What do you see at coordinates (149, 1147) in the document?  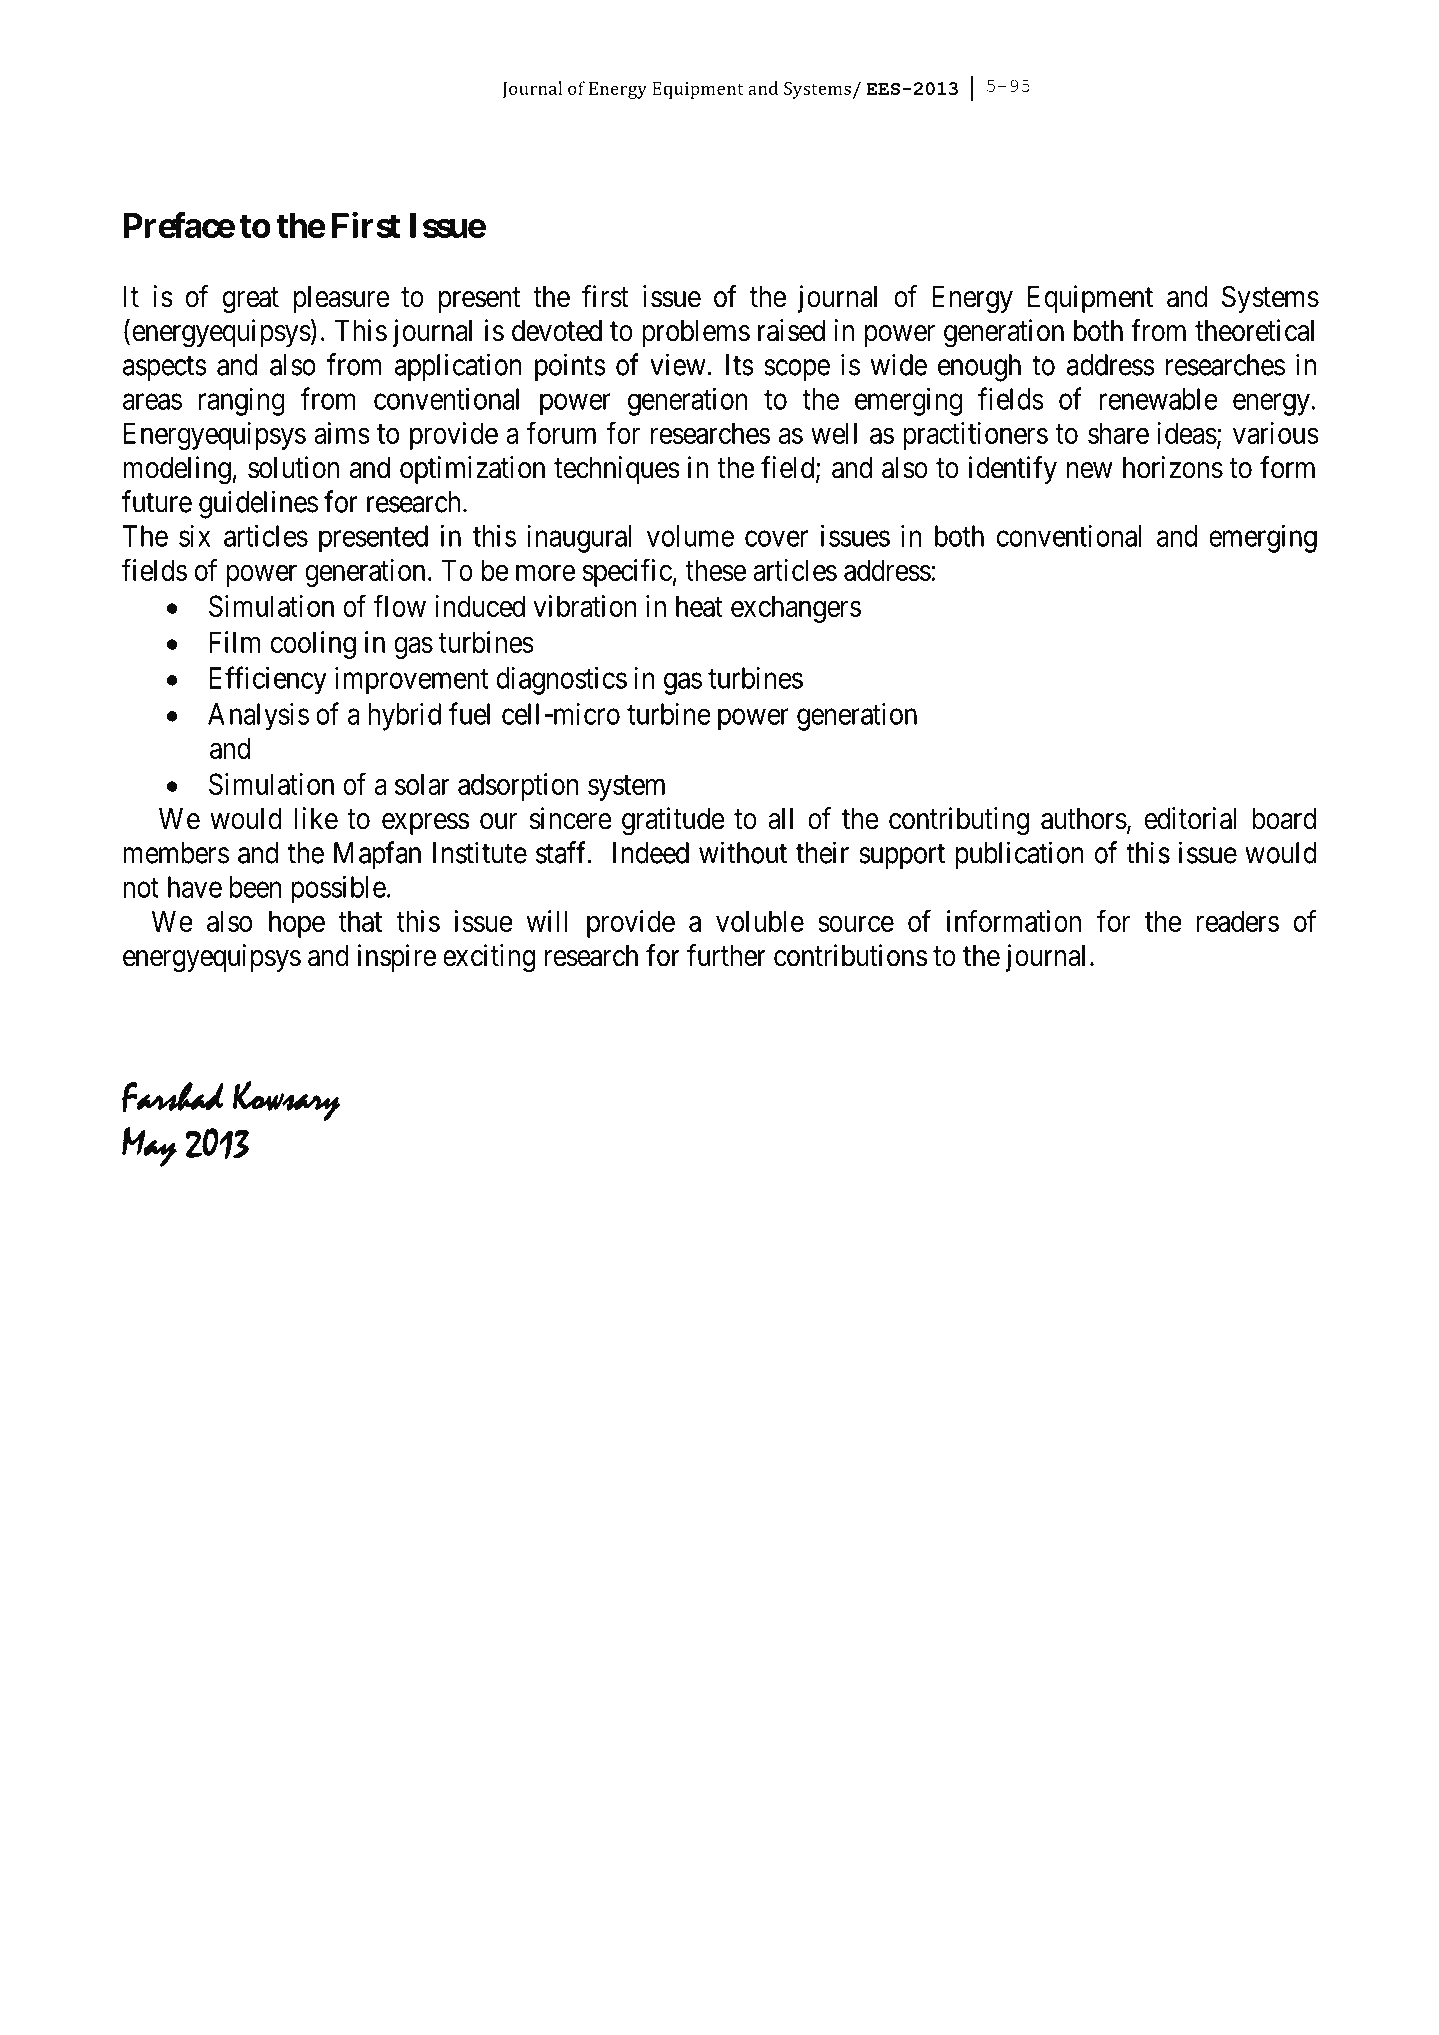 I see `May` at bounding box center [149, 1147].
